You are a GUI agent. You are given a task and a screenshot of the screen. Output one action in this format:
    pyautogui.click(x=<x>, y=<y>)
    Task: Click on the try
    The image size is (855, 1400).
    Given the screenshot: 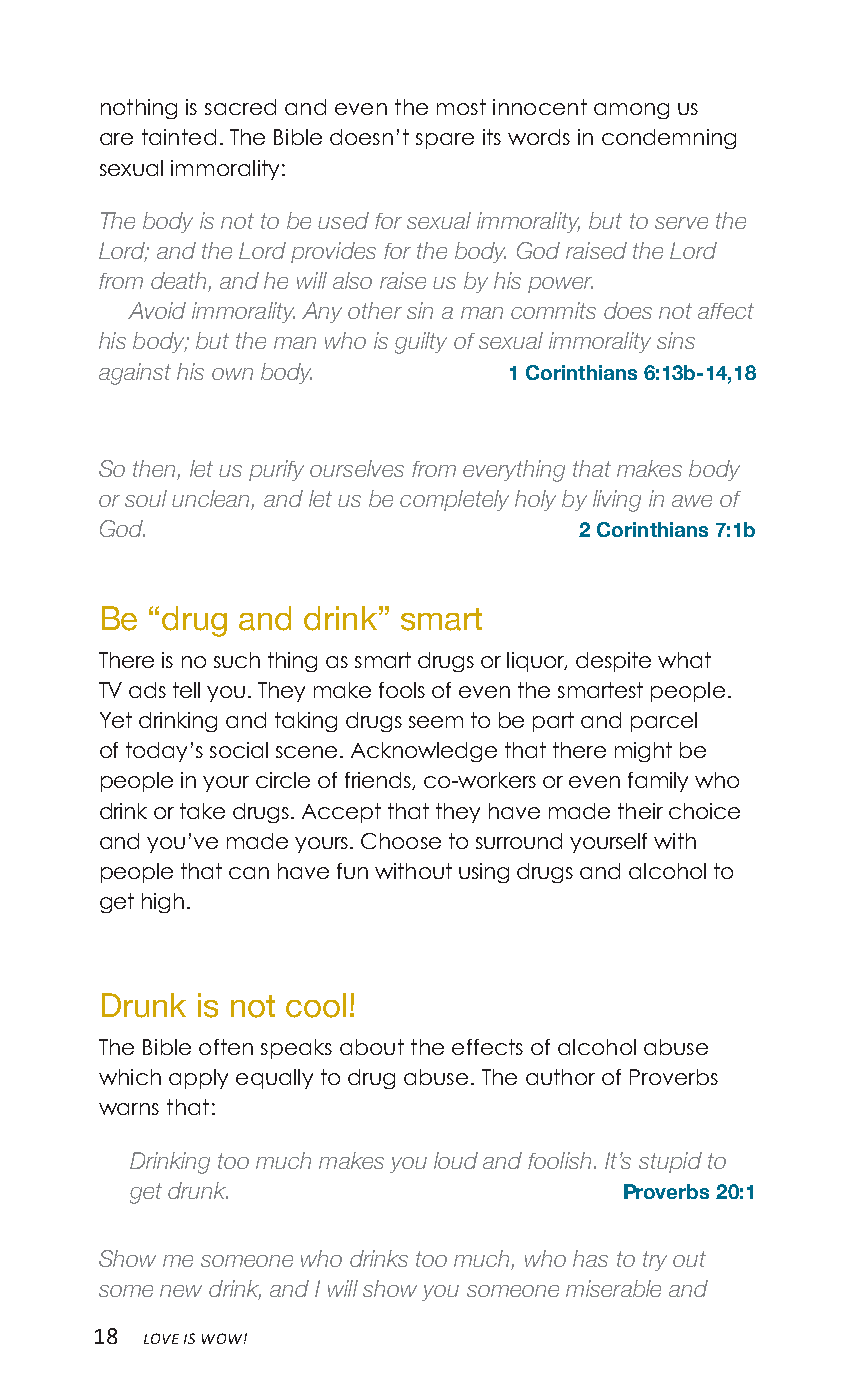 What is the action you would take?
    pyautogui.click(x=655, y=1261)
